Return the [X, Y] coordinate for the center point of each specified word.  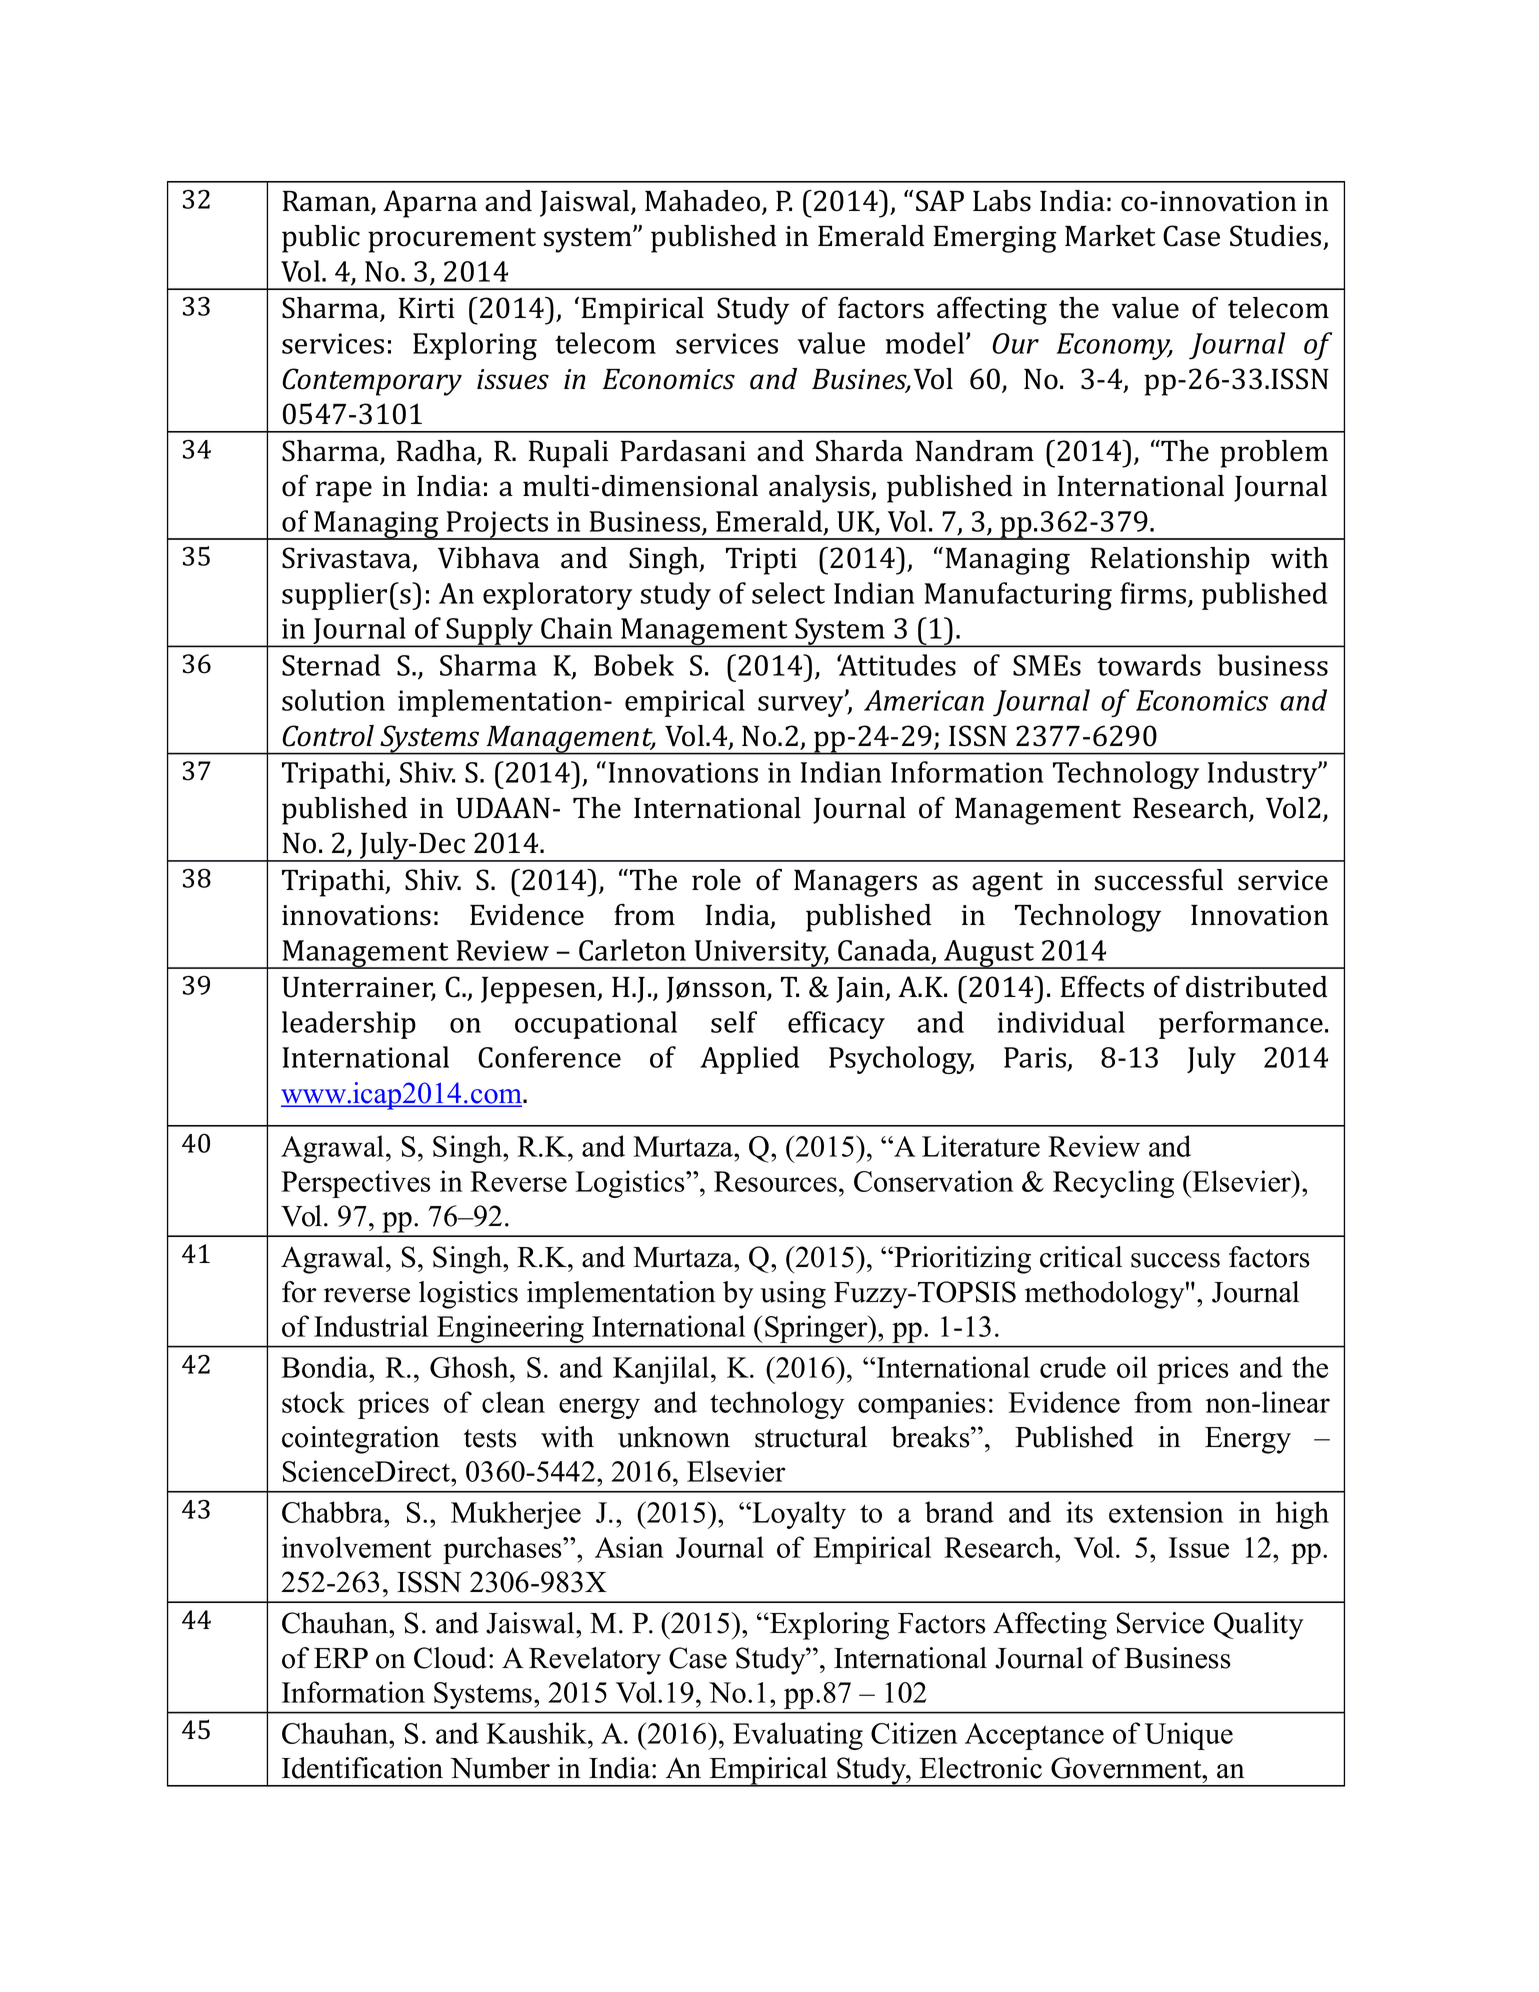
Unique [1189, 1736]
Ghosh [470, 1367]
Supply [490, 632]
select [788, 593]
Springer [817, 1329]
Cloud [450, 1658]
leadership [349, 1025]
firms [1153, 593]
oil [1132, 1367]
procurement [452, 240]
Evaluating [798, 1736]
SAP [940, 201]
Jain [861, 990]
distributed [1256, 987]
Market [1110, 236]
